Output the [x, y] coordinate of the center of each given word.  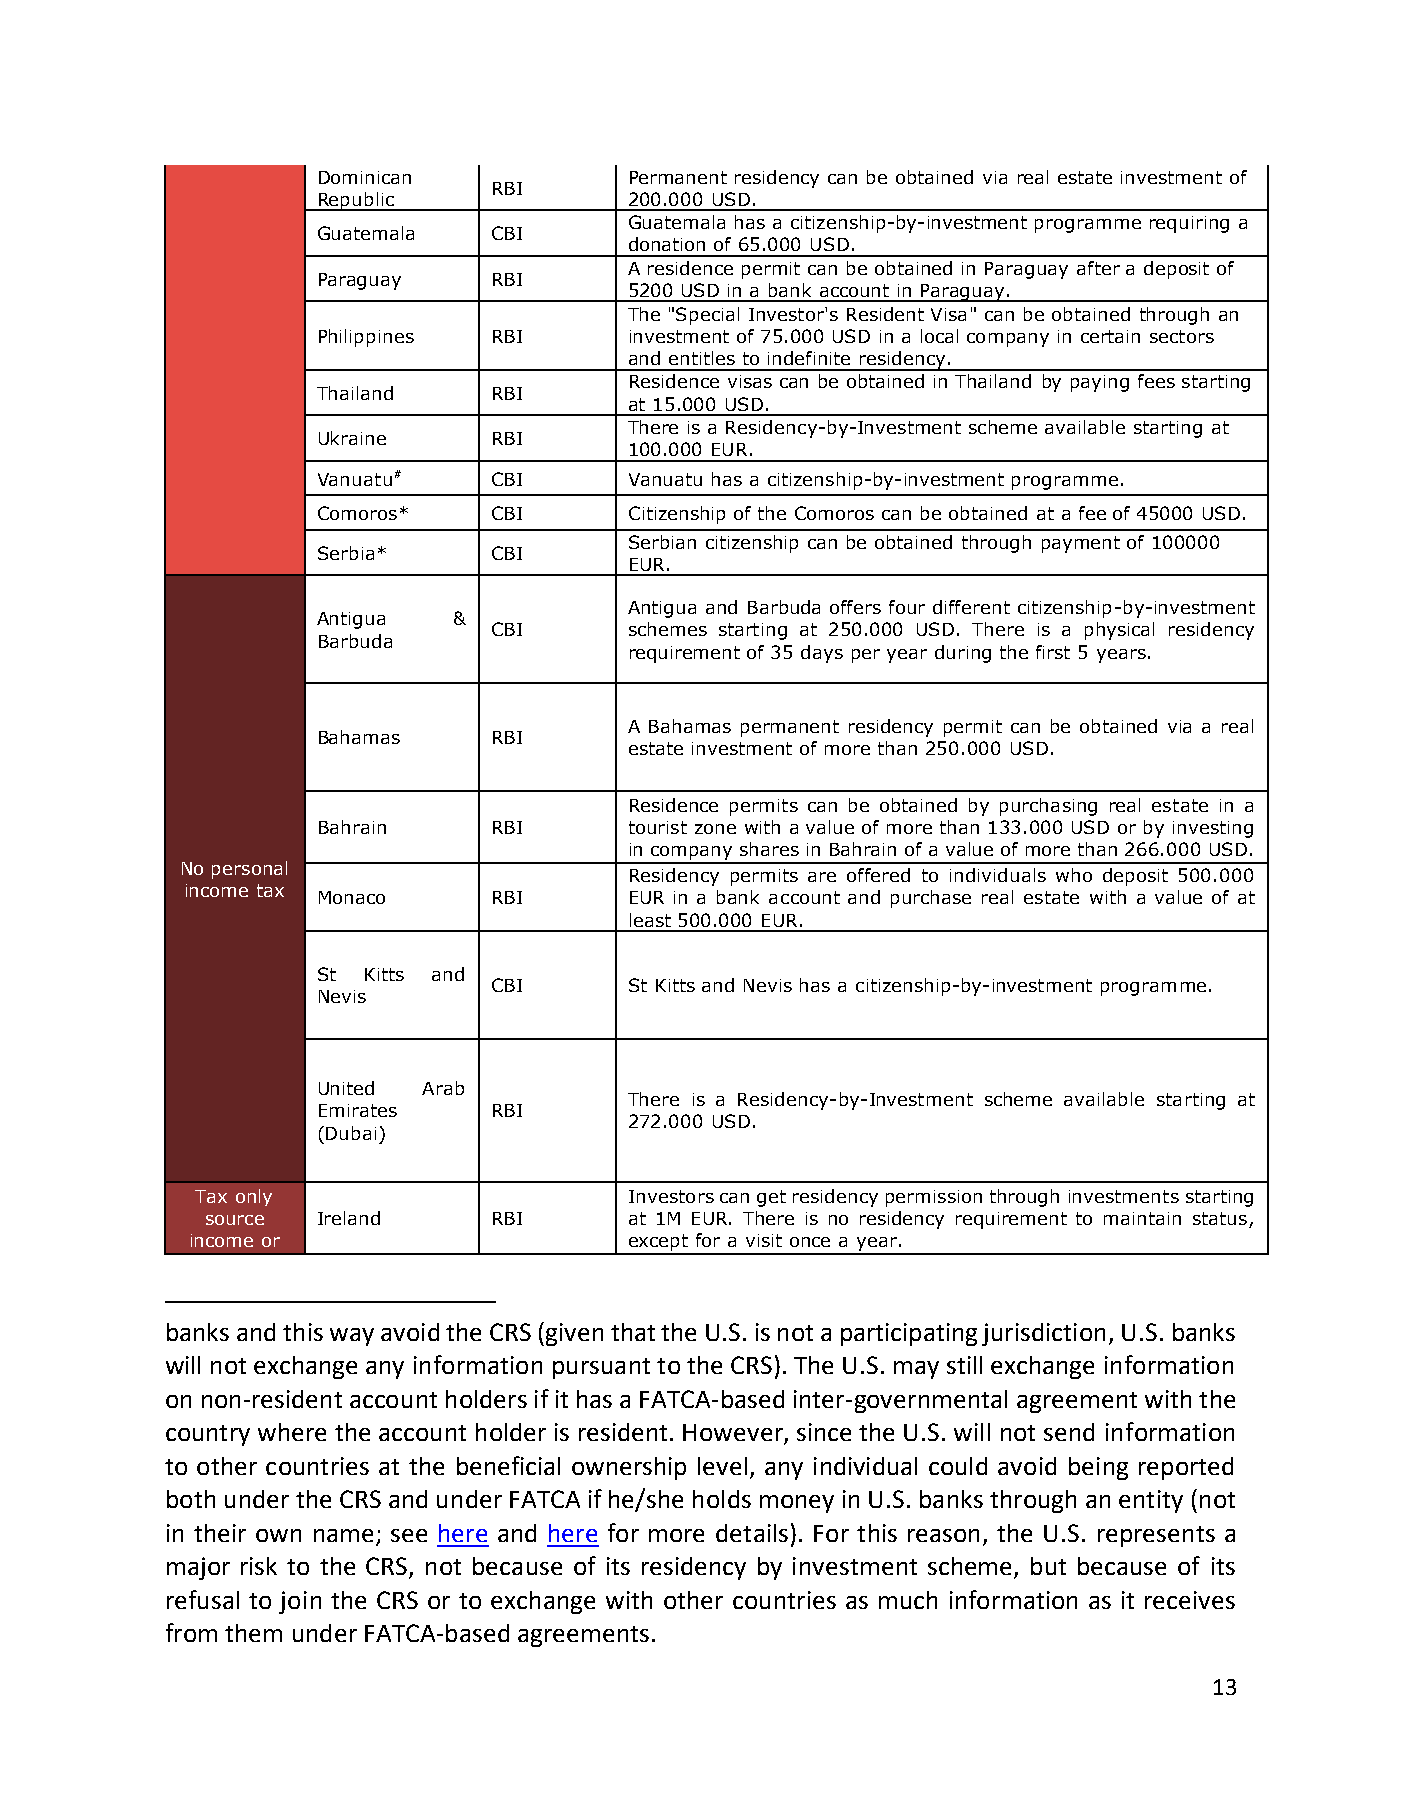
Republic [356, 201]
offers [855, 607]
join [300, 1602]
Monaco [352, 897]
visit [764, 1240]
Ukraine [352, 438]
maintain [1142, 1218]
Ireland [349, 1218]
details [752, 1533]
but [1048, 1566]
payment [1081, 544]
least [650, 920]
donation [667, 244]
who [1074, 875]
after [1098, 268]
